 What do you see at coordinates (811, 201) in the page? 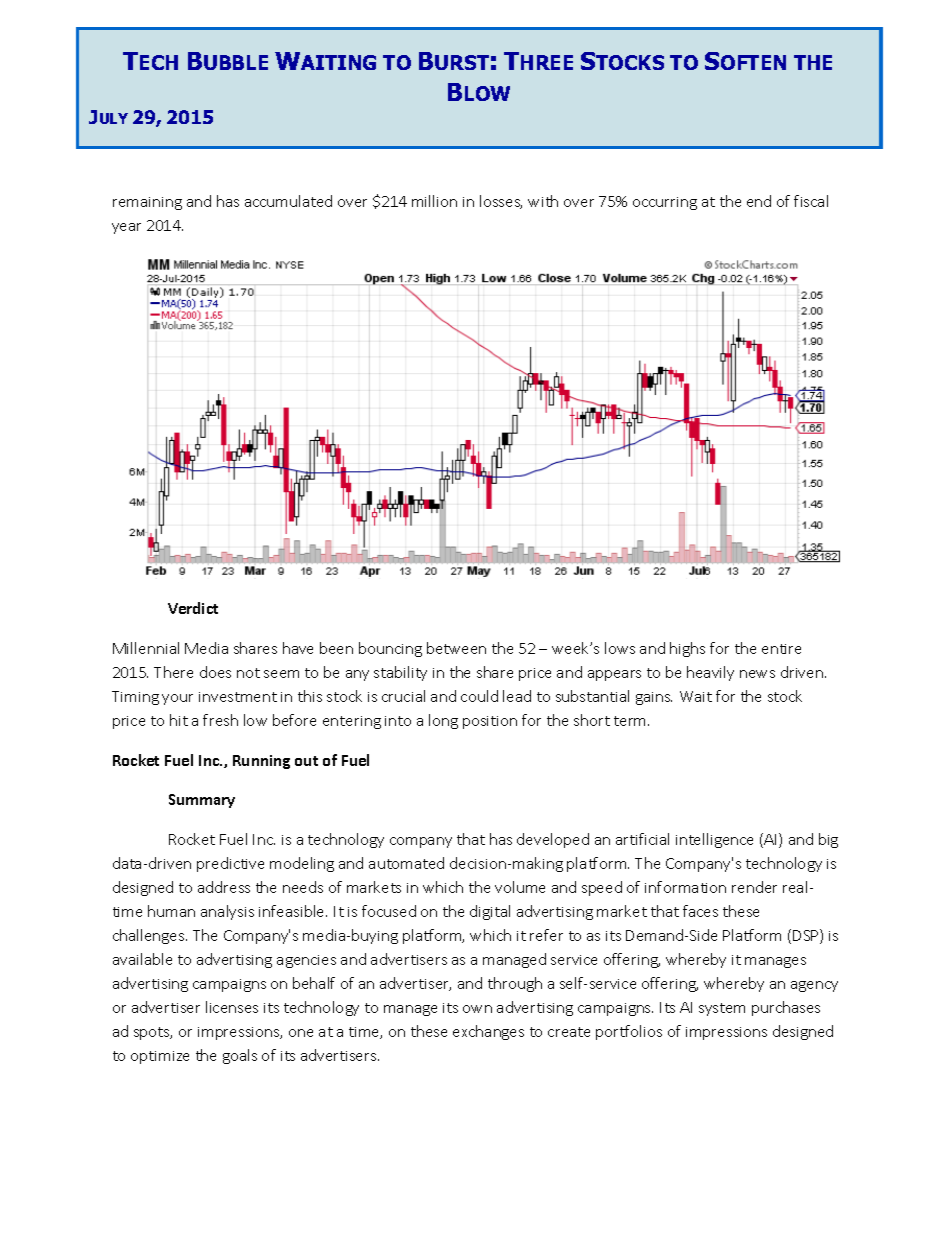
I see `fiscal` at bounding box center [811, 201].
